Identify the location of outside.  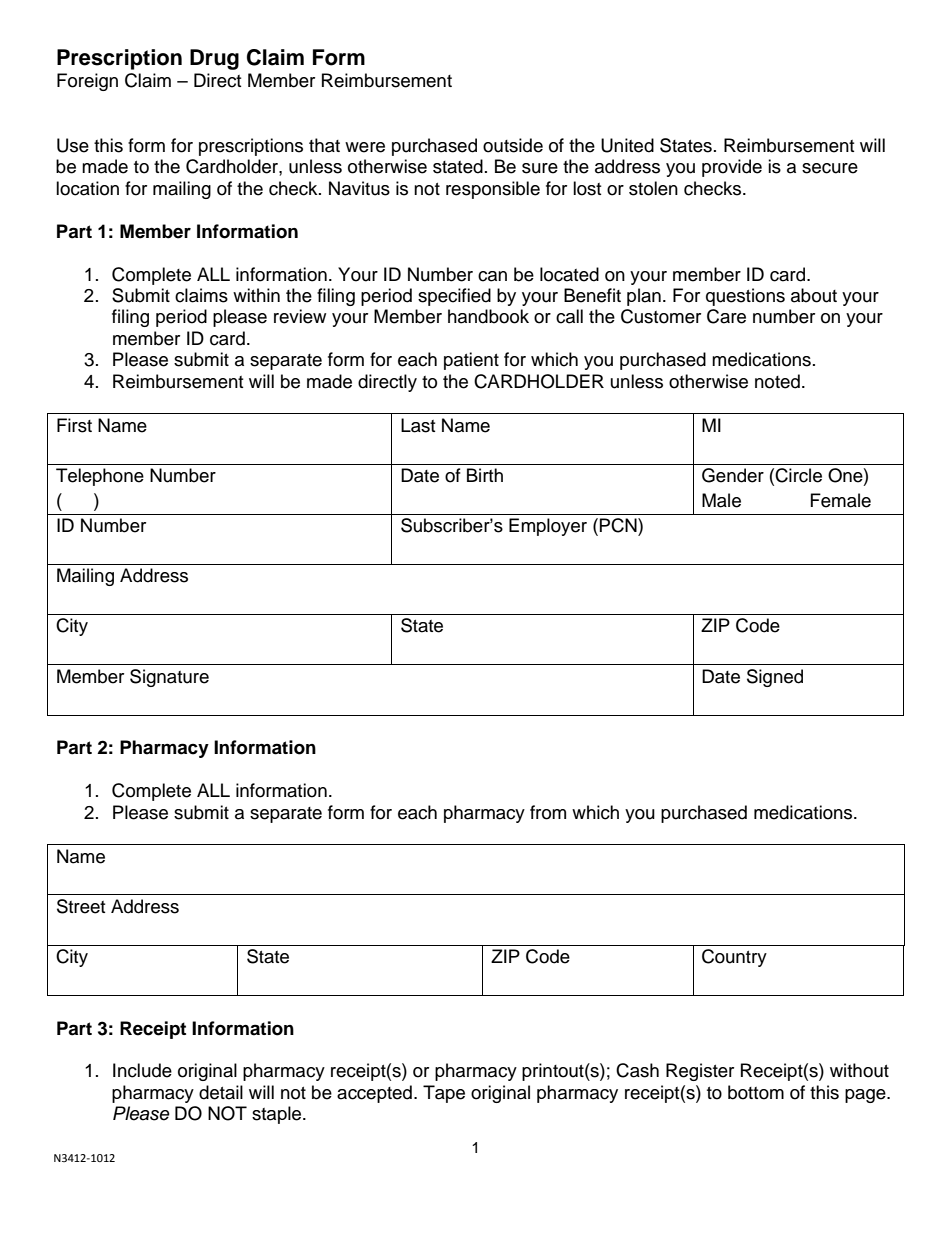
(513, 145).
